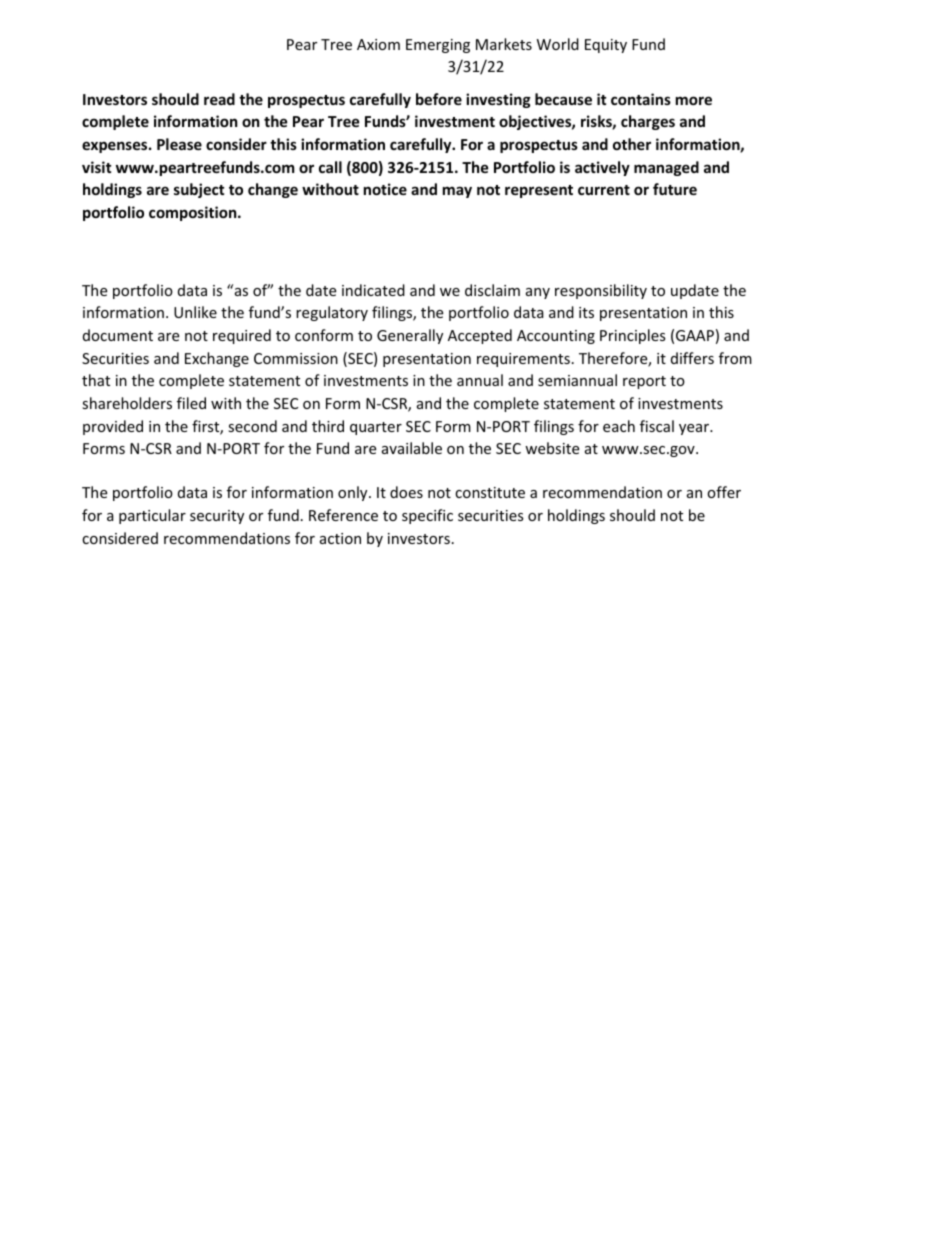  Describe the element at coordinates (457, 192) in the document. I see `may` at that location.
